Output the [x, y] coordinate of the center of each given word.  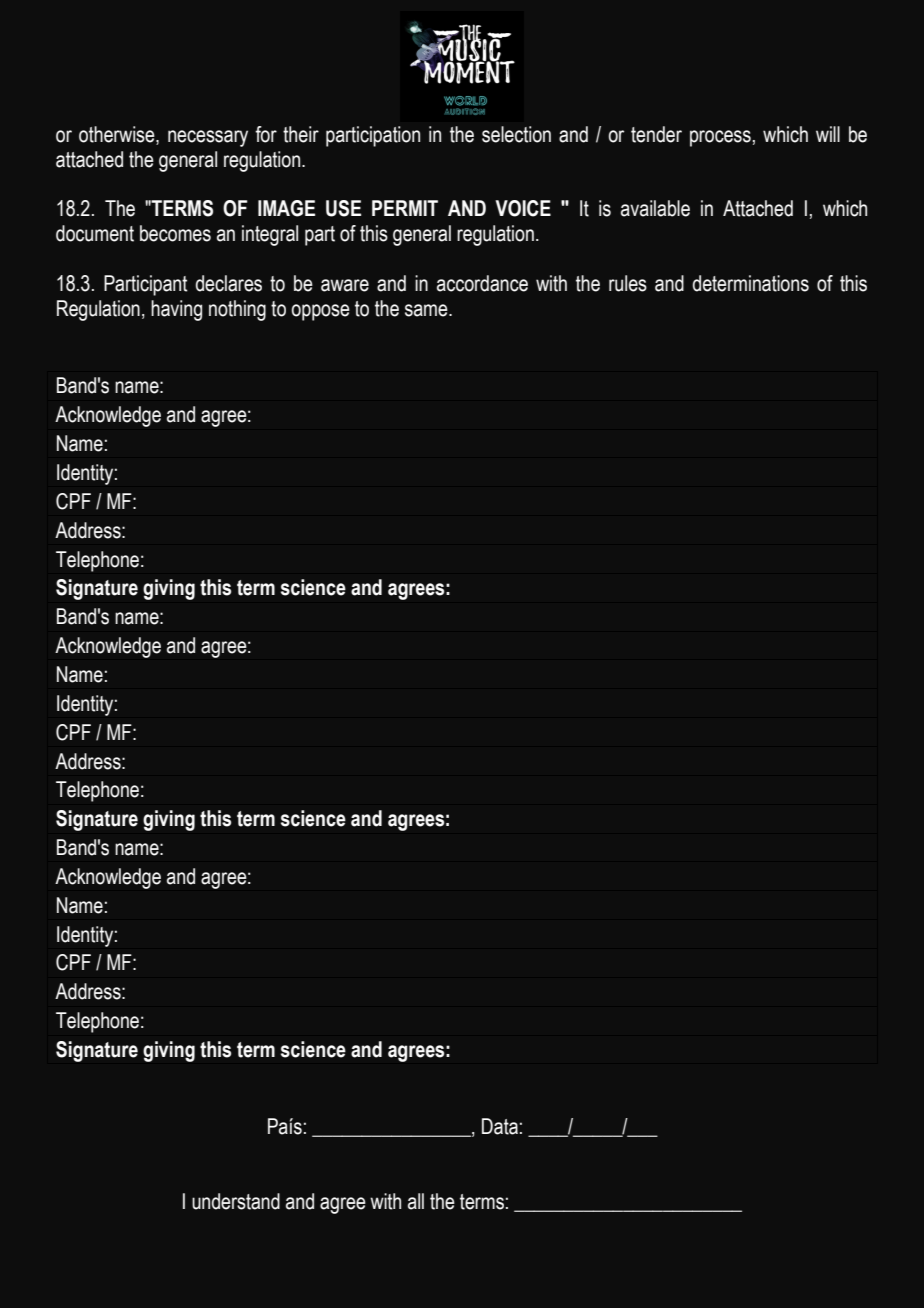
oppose [320, 312]
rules [628, 283]
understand [236, 1201]
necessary [208, 138]
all [416, 1201]
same [427, 310]
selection [516, 134]
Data [500, 1126]
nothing [237, 310]
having [176, 310]
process [720, 138]
